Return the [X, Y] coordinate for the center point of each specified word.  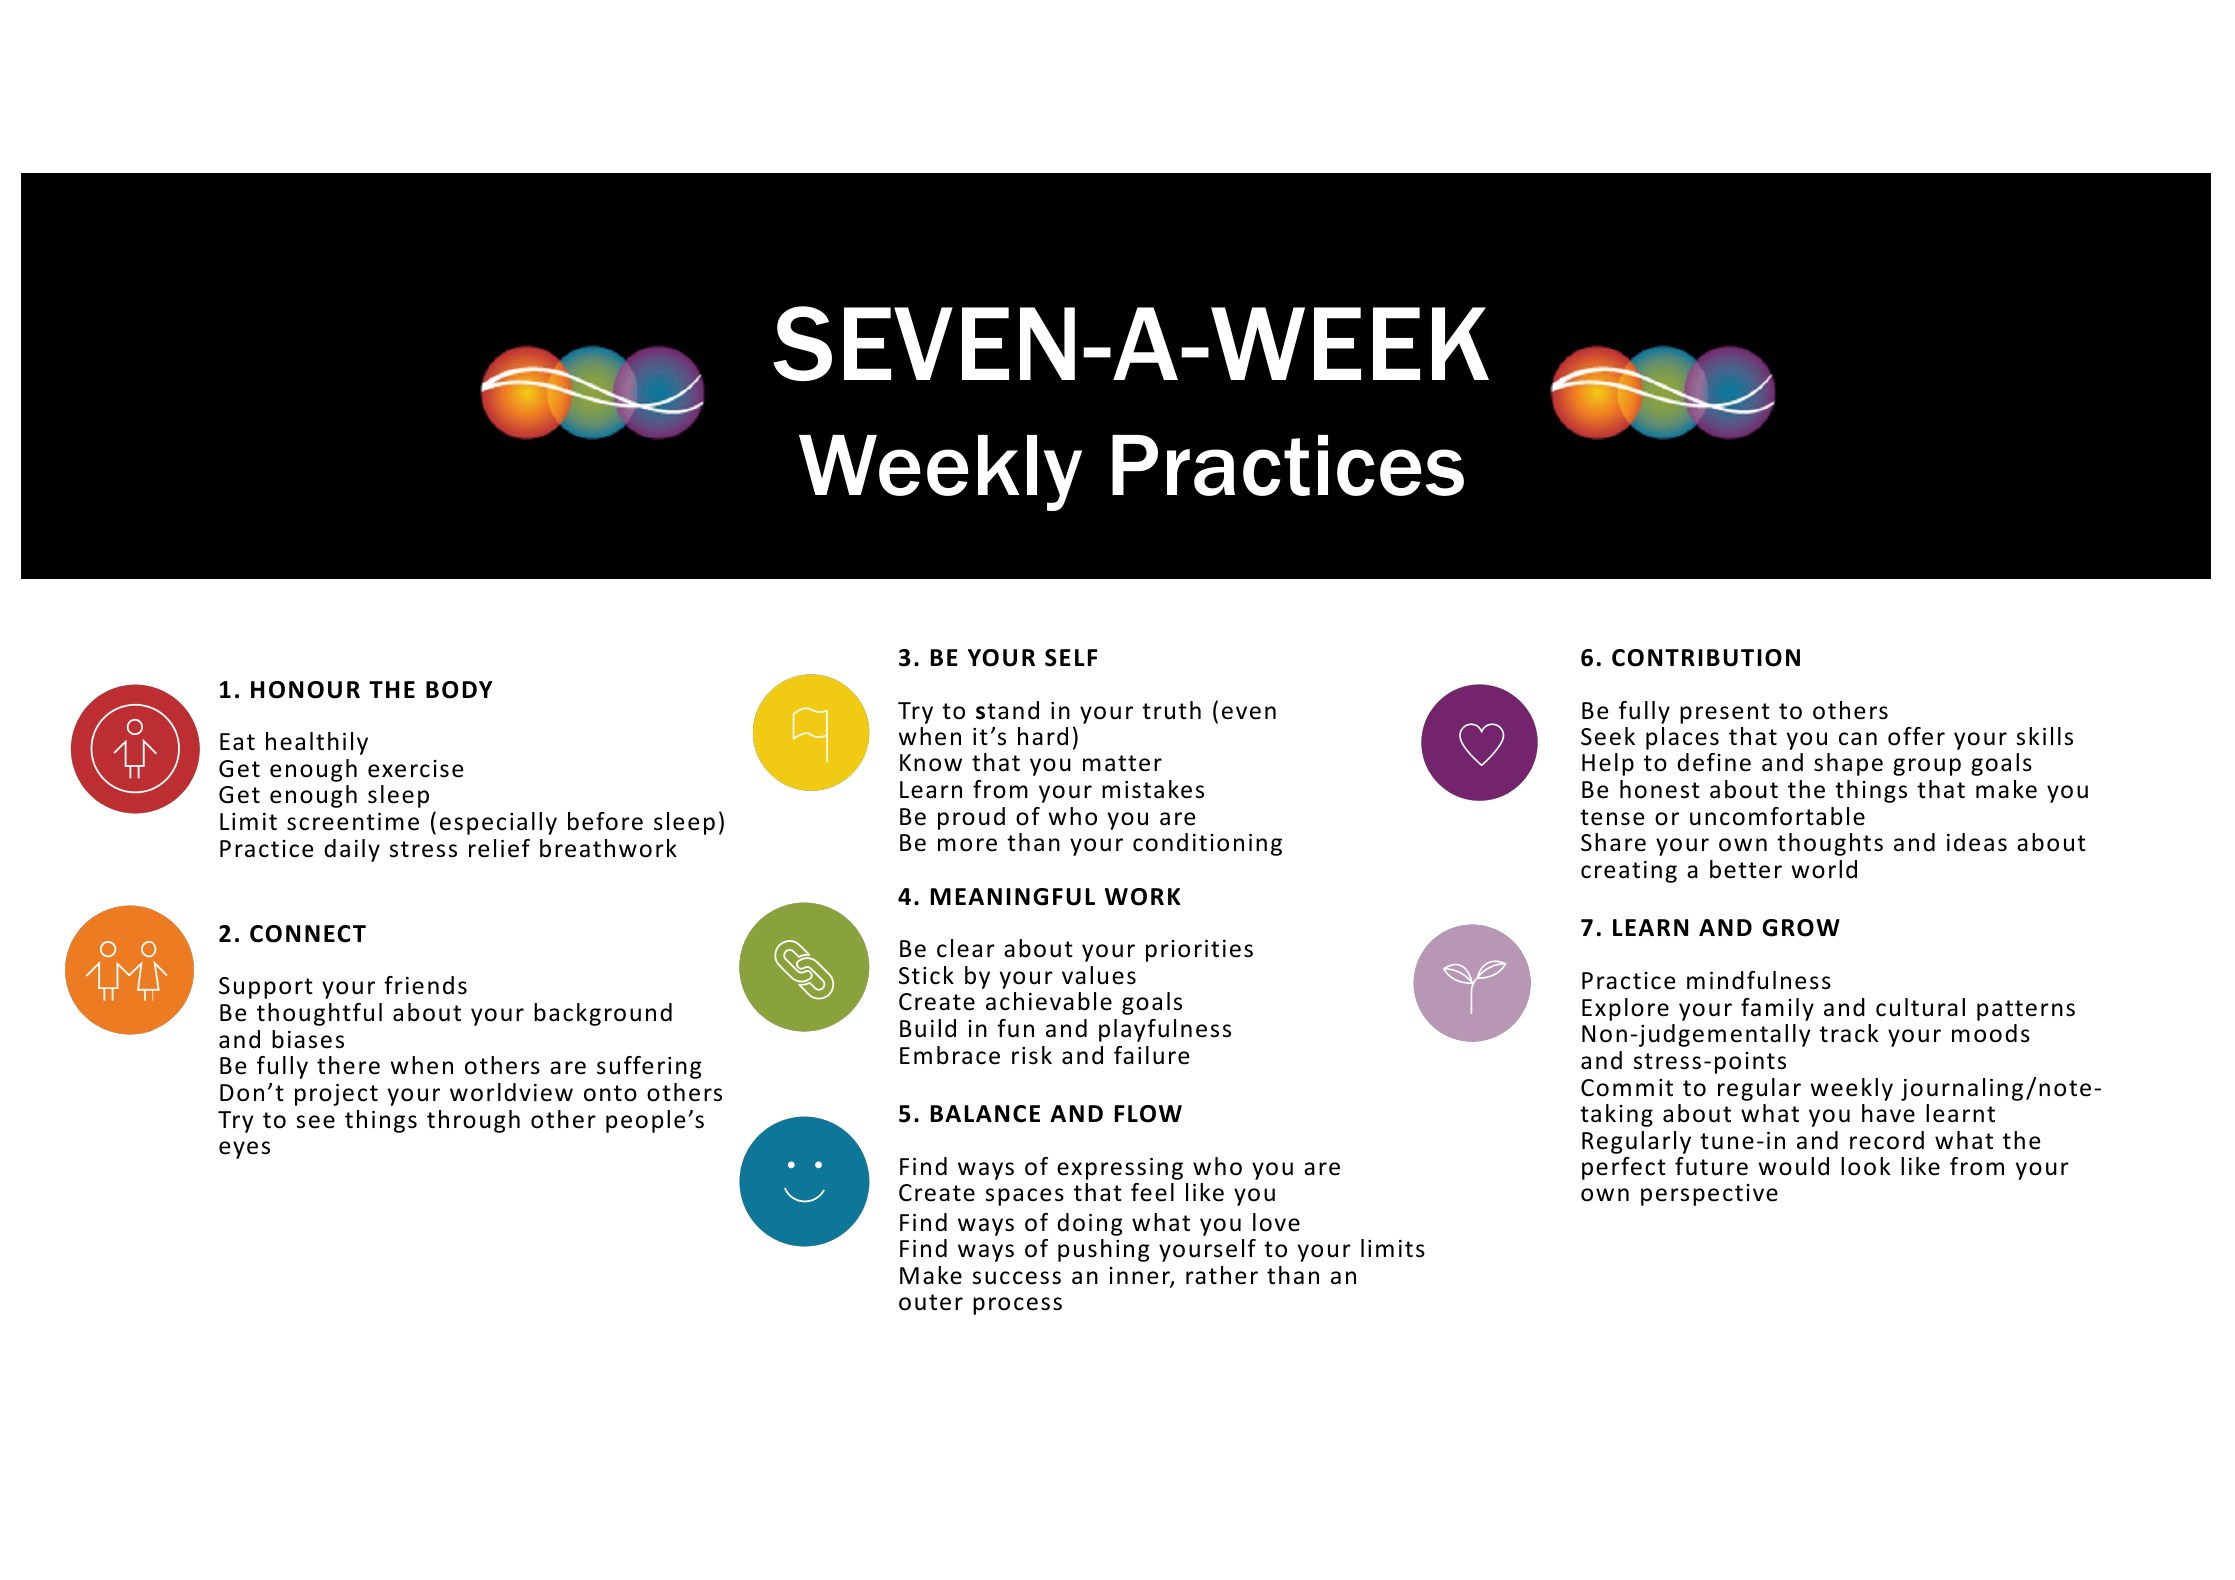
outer [931, 1302]
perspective [1709, 1195]
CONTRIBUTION [1706, 658]
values [1099, 975]
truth [1171, 710]
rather [1222, 1275]
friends [425, 985]
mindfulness [1759, 980]
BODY [459, 690]
